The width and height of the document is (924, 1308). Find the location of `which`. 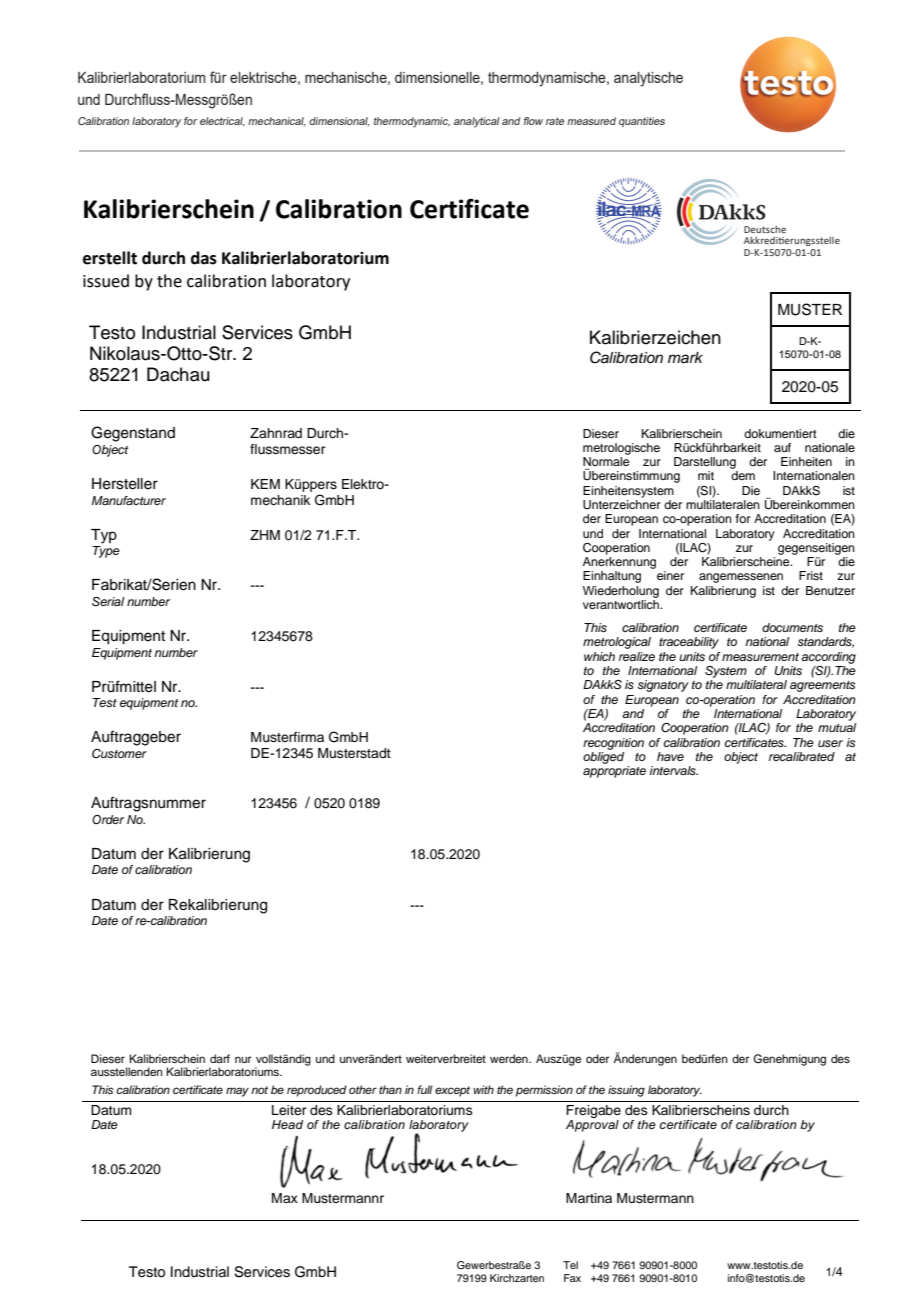

which is located at coordinates (599, 656).
